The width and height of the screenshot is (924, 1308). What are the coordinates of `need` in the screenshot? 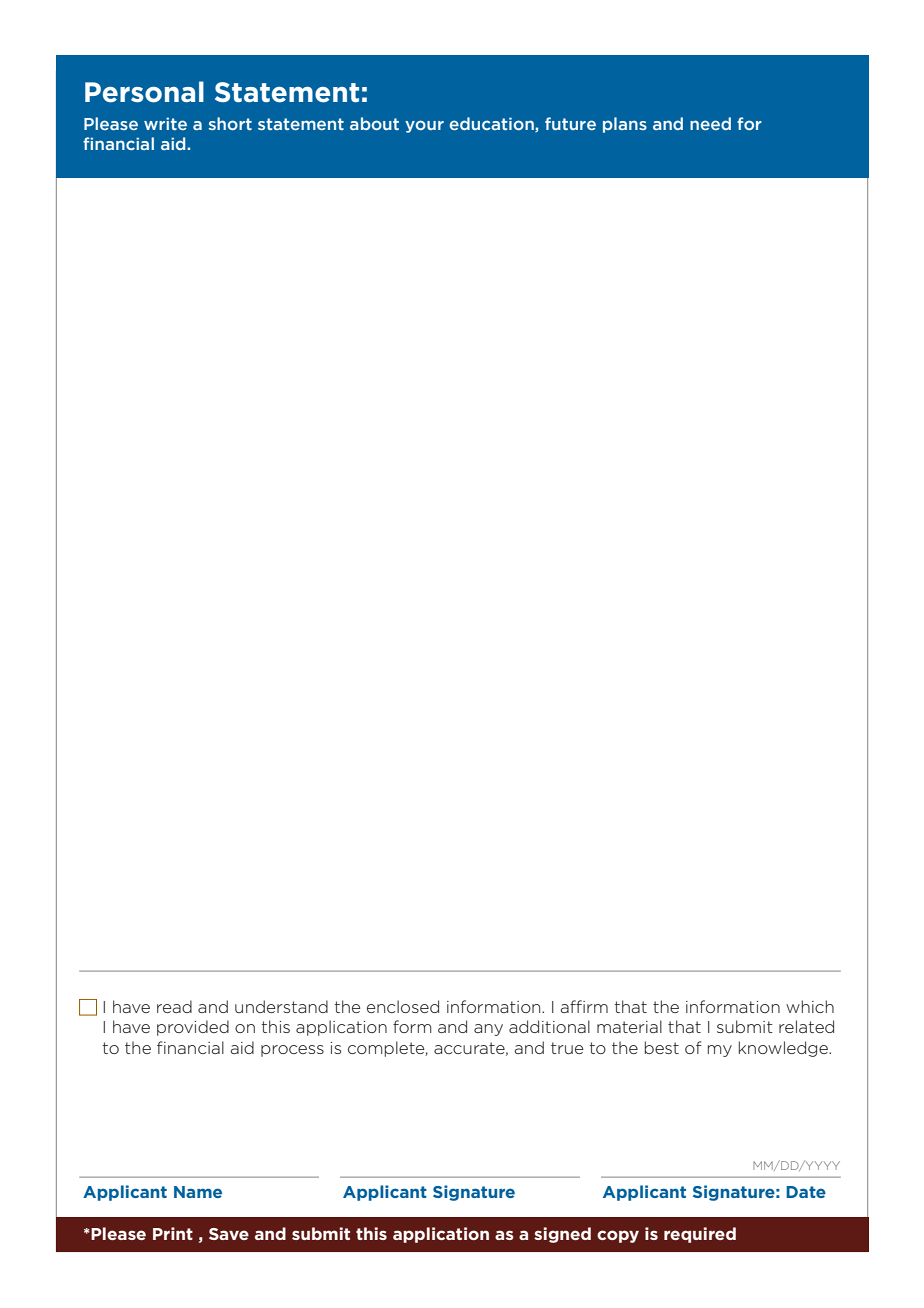 It's located at (710, 123).
